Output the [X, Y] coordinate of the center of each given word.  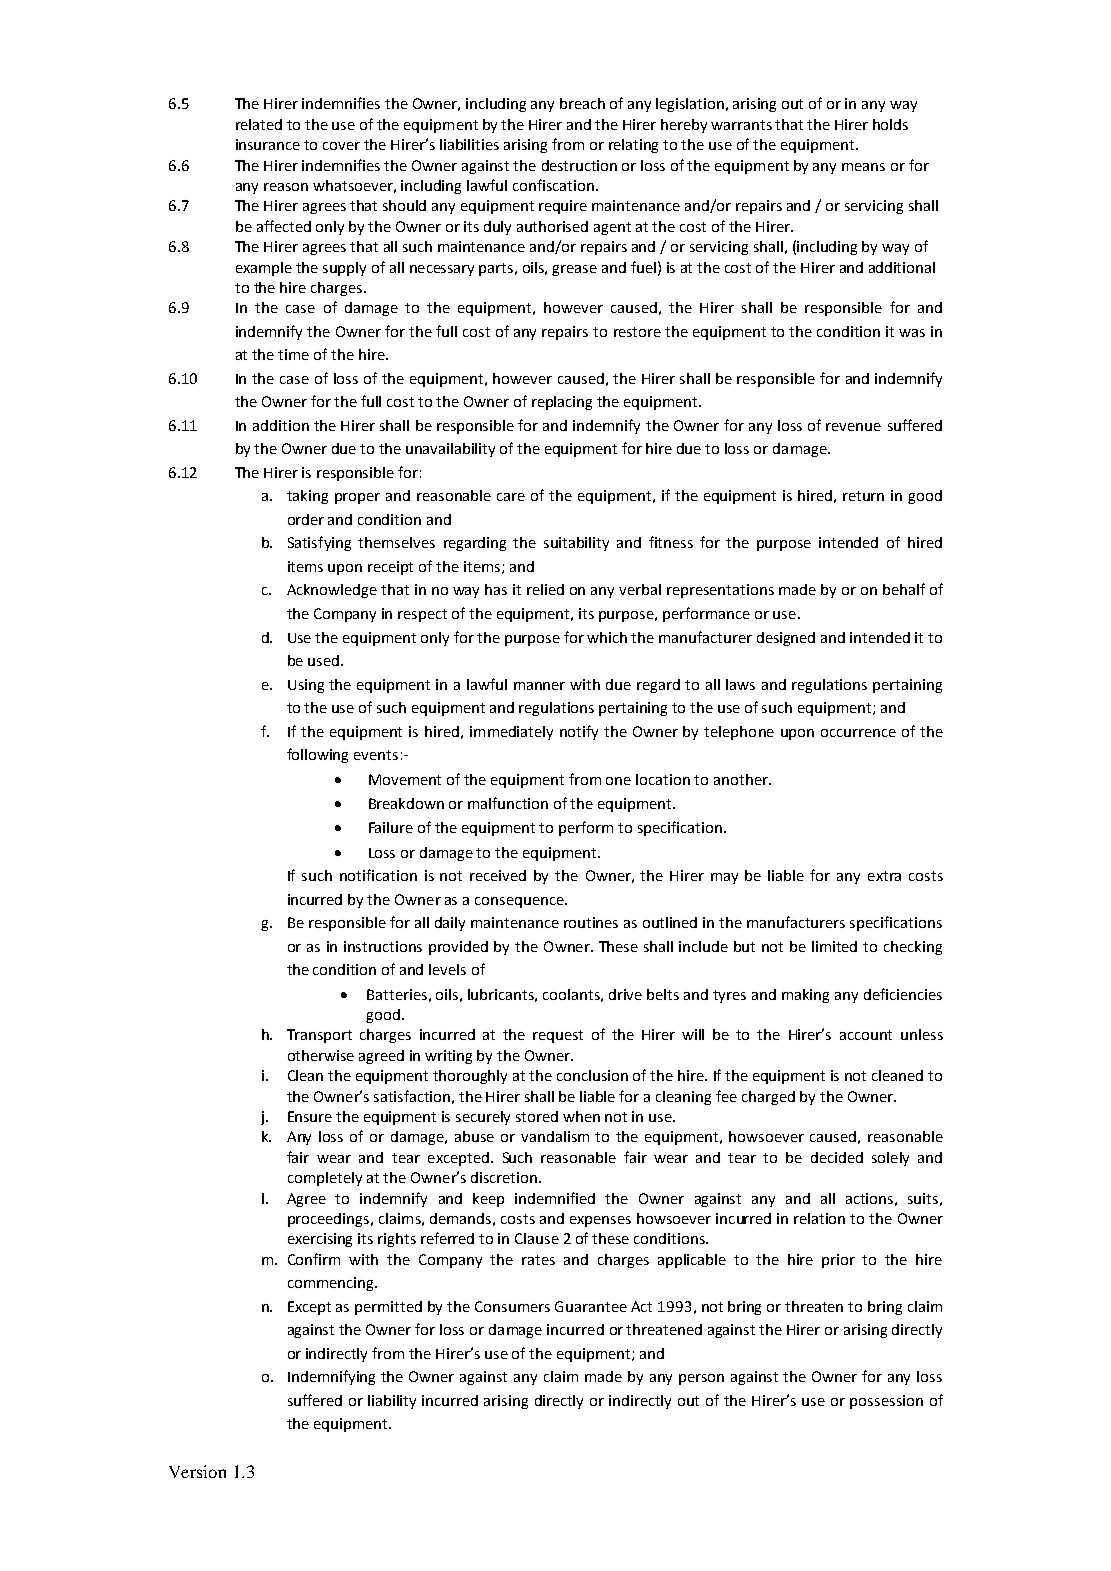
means [863, 167]
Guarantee [591, 1306]
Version [197, 1471]
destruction [579, 165]
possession [886, 1402]
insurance [268, 144]
